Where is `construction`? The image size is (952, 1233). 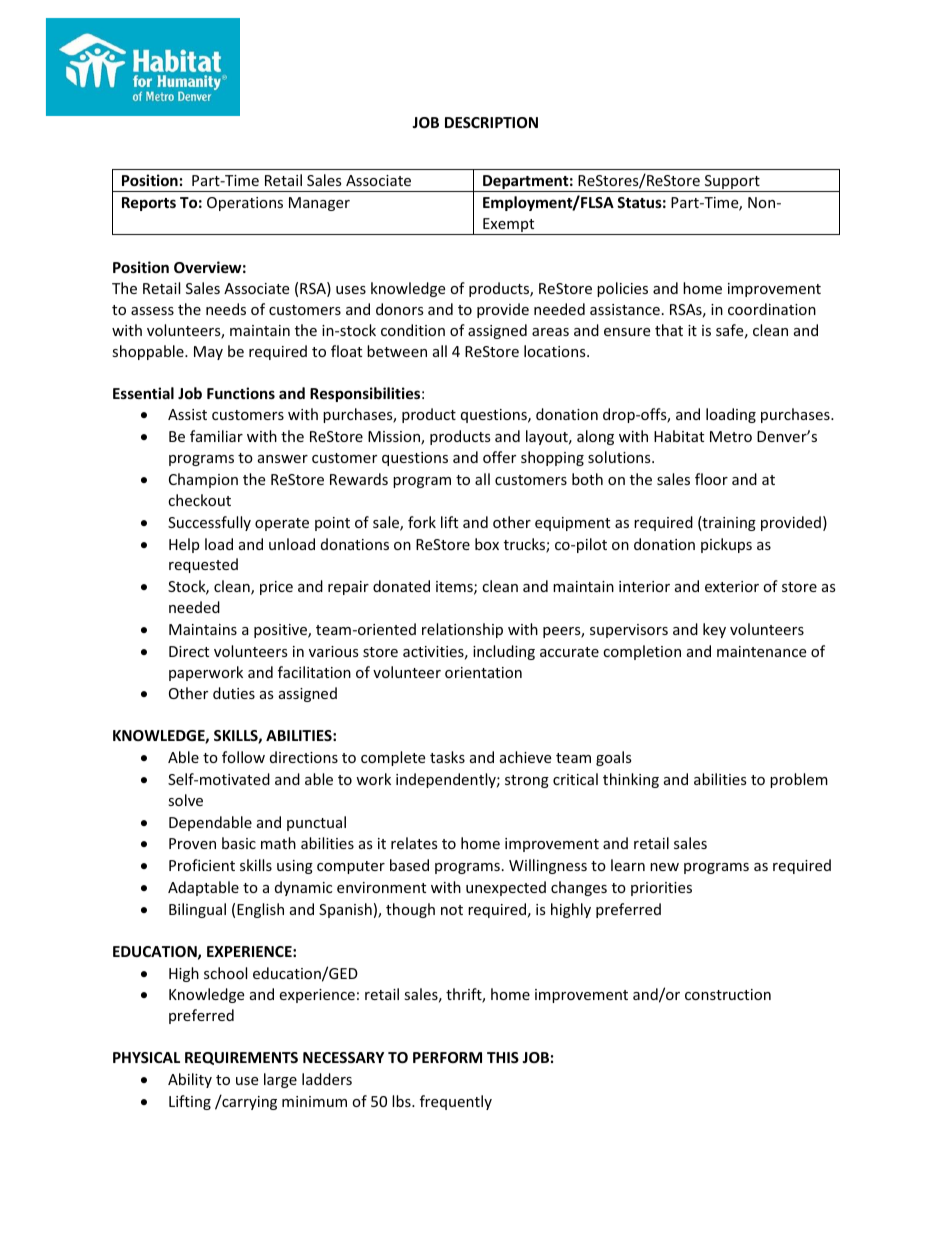
construction is located at coordinates (728, 994).
